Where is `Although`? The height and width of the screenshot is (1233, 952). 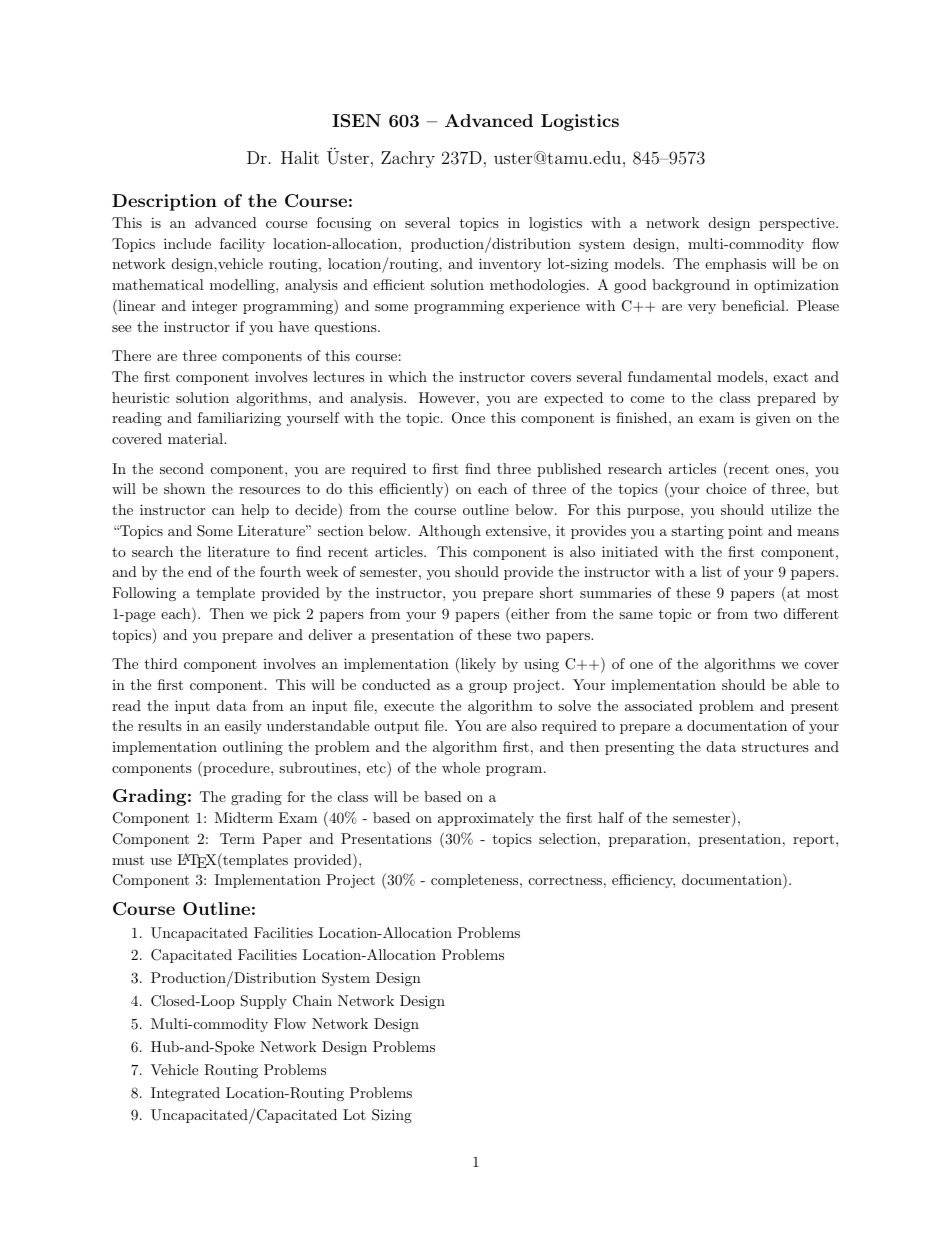
Although is located at coordinates (449, 532).
